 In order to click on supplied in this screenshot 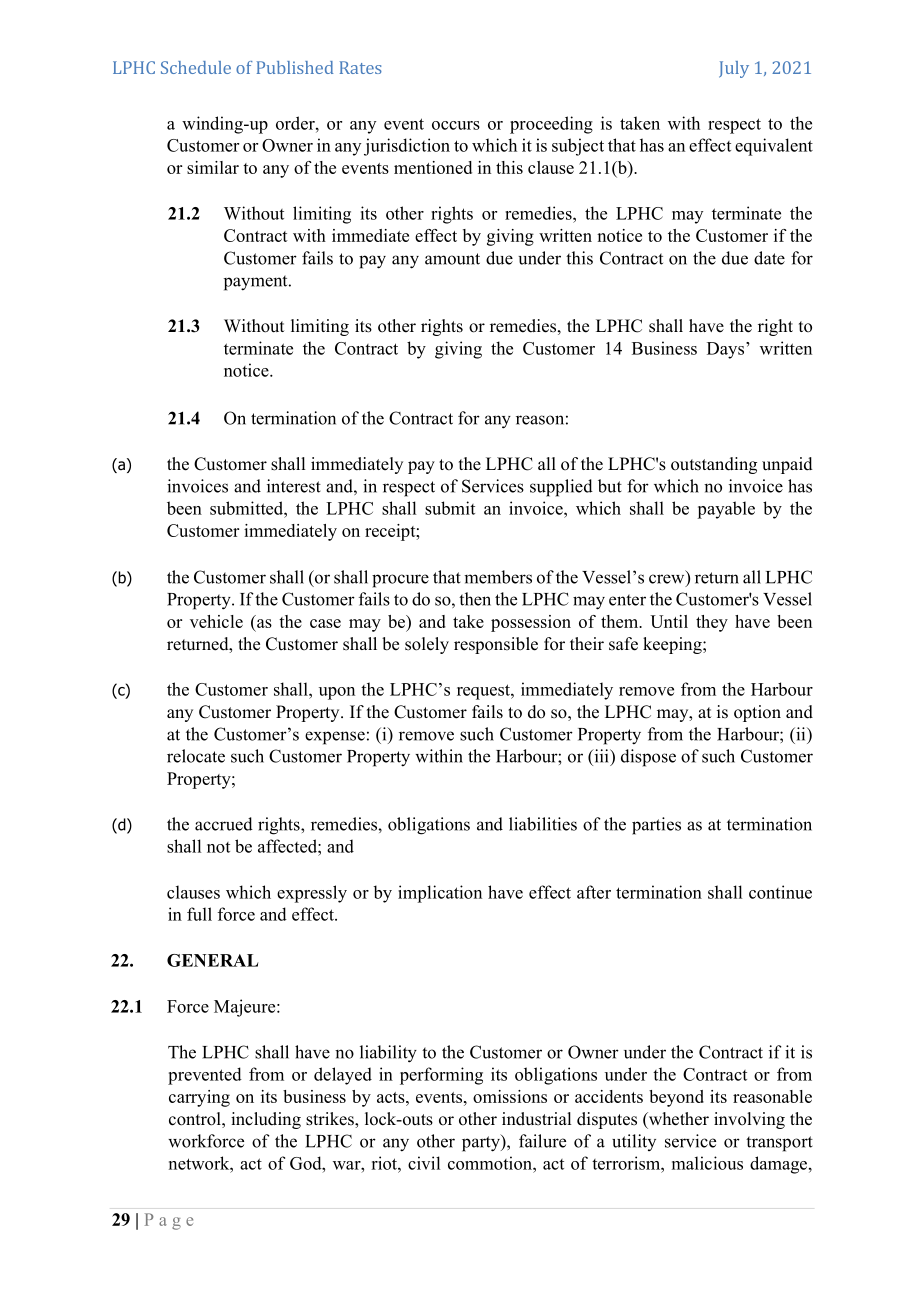, I will do `click(561, 488)`.
